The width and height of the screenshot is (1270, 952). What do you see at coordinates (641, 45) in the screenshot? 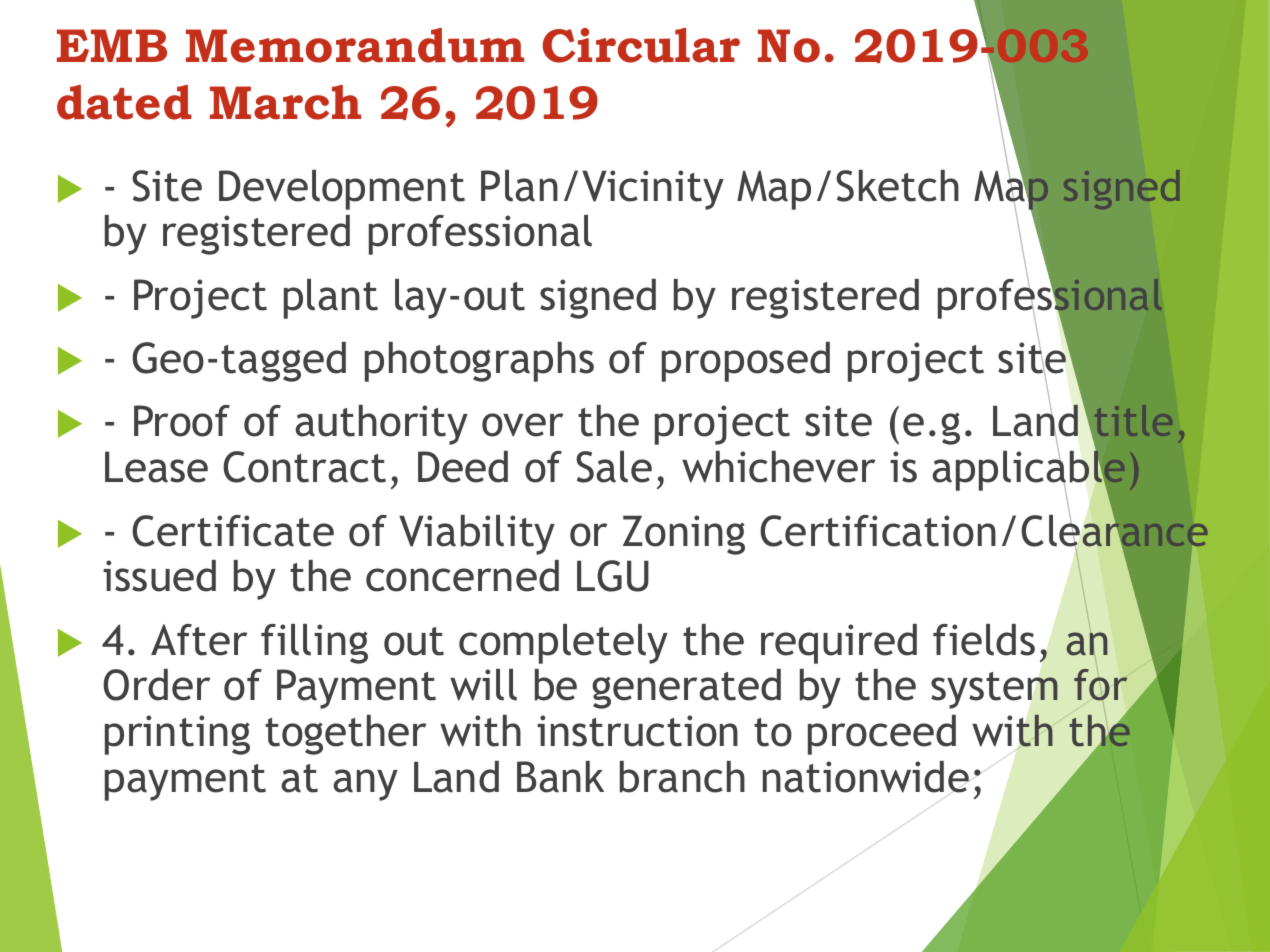
I see `Circular` at bounding box center [641, 45].
